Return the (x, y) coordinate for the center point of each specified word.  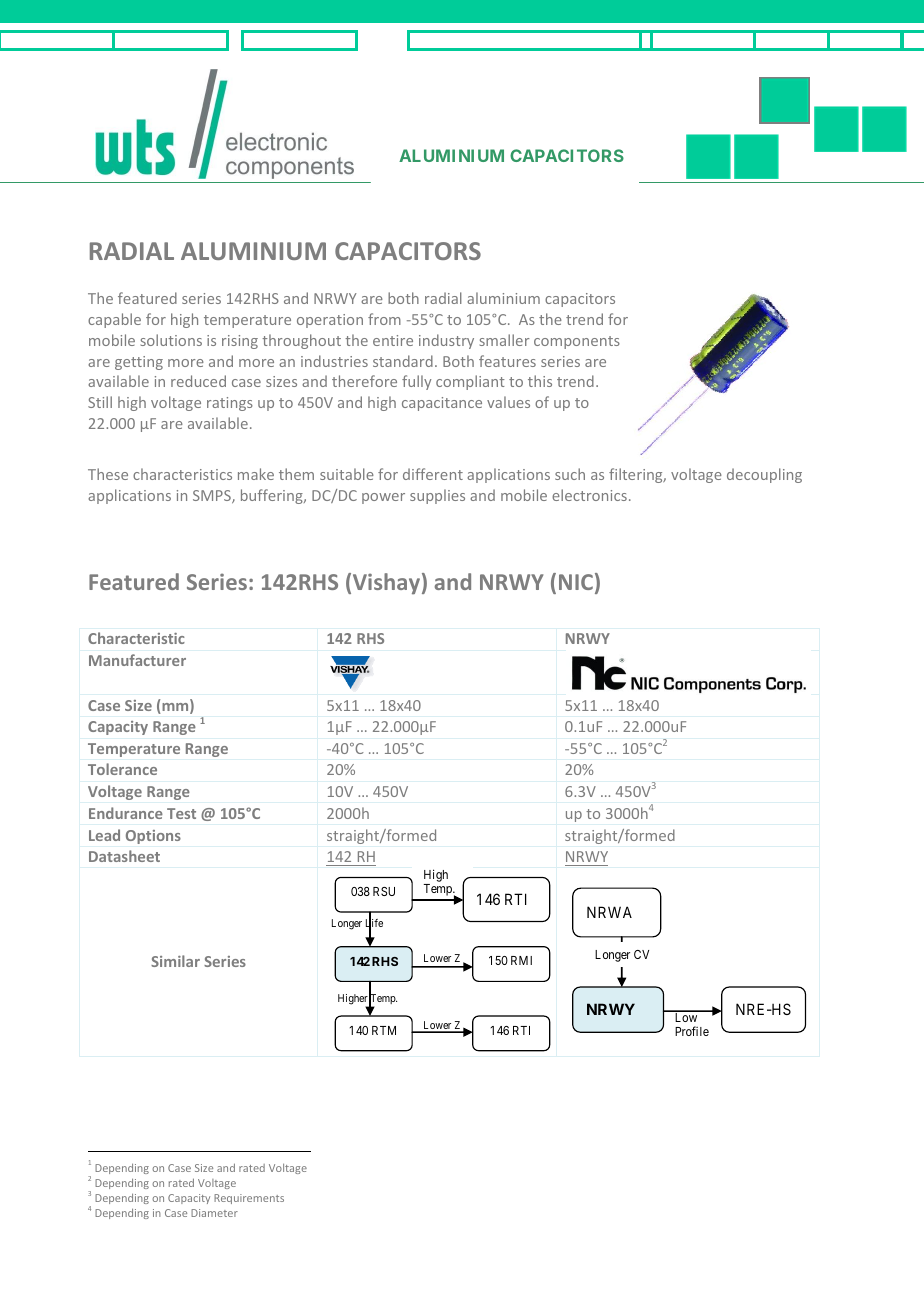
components (577, 342)
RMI (521, 960)
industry (446, 341)
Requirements (249, 1199)
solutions (171, 340)
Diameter (214, 1213)
